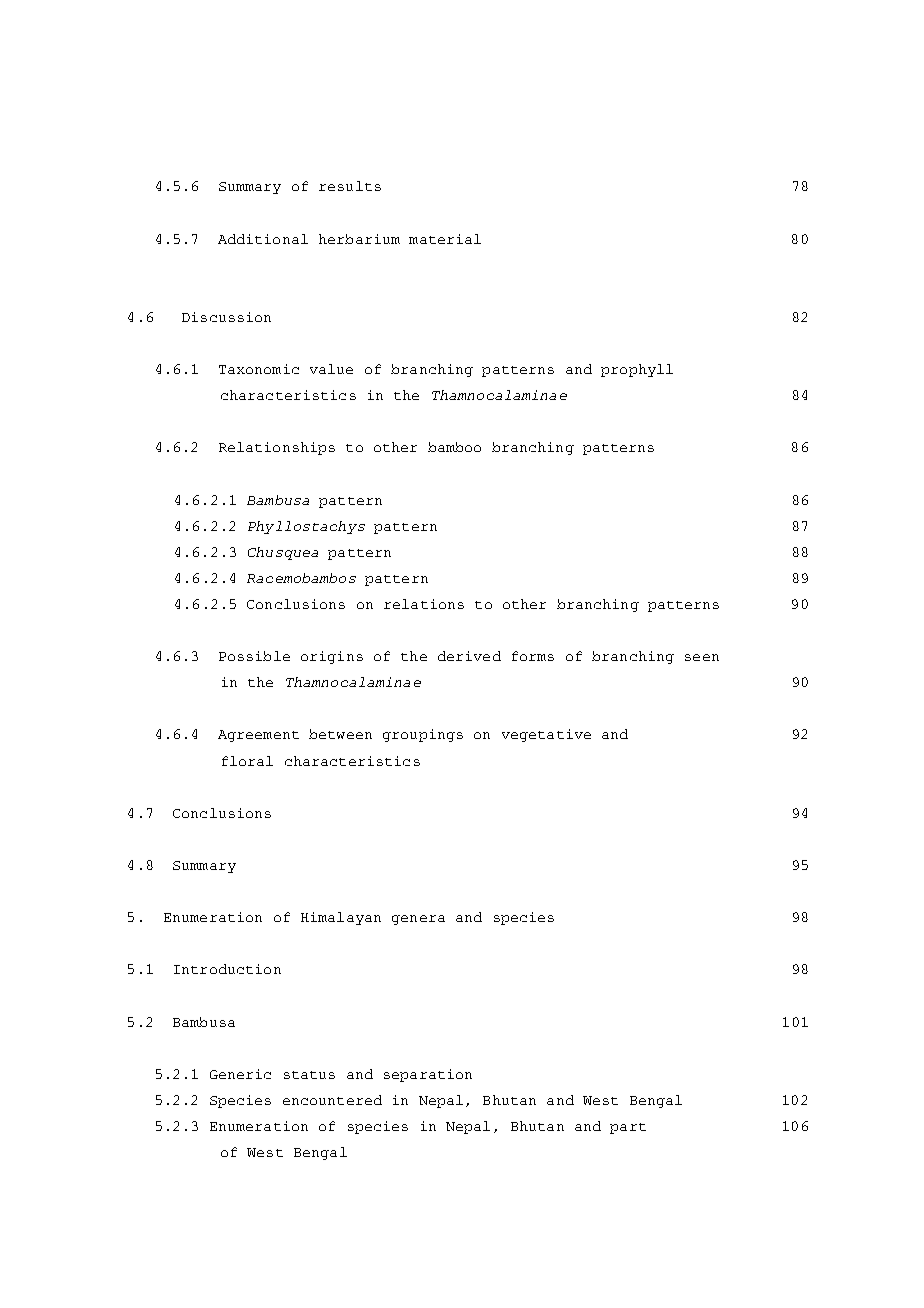 This page has width=924, height=1308. What do you see at coordinates (359, 239) in the page?
I see `herbarium` at bounding box center [359, 239].
